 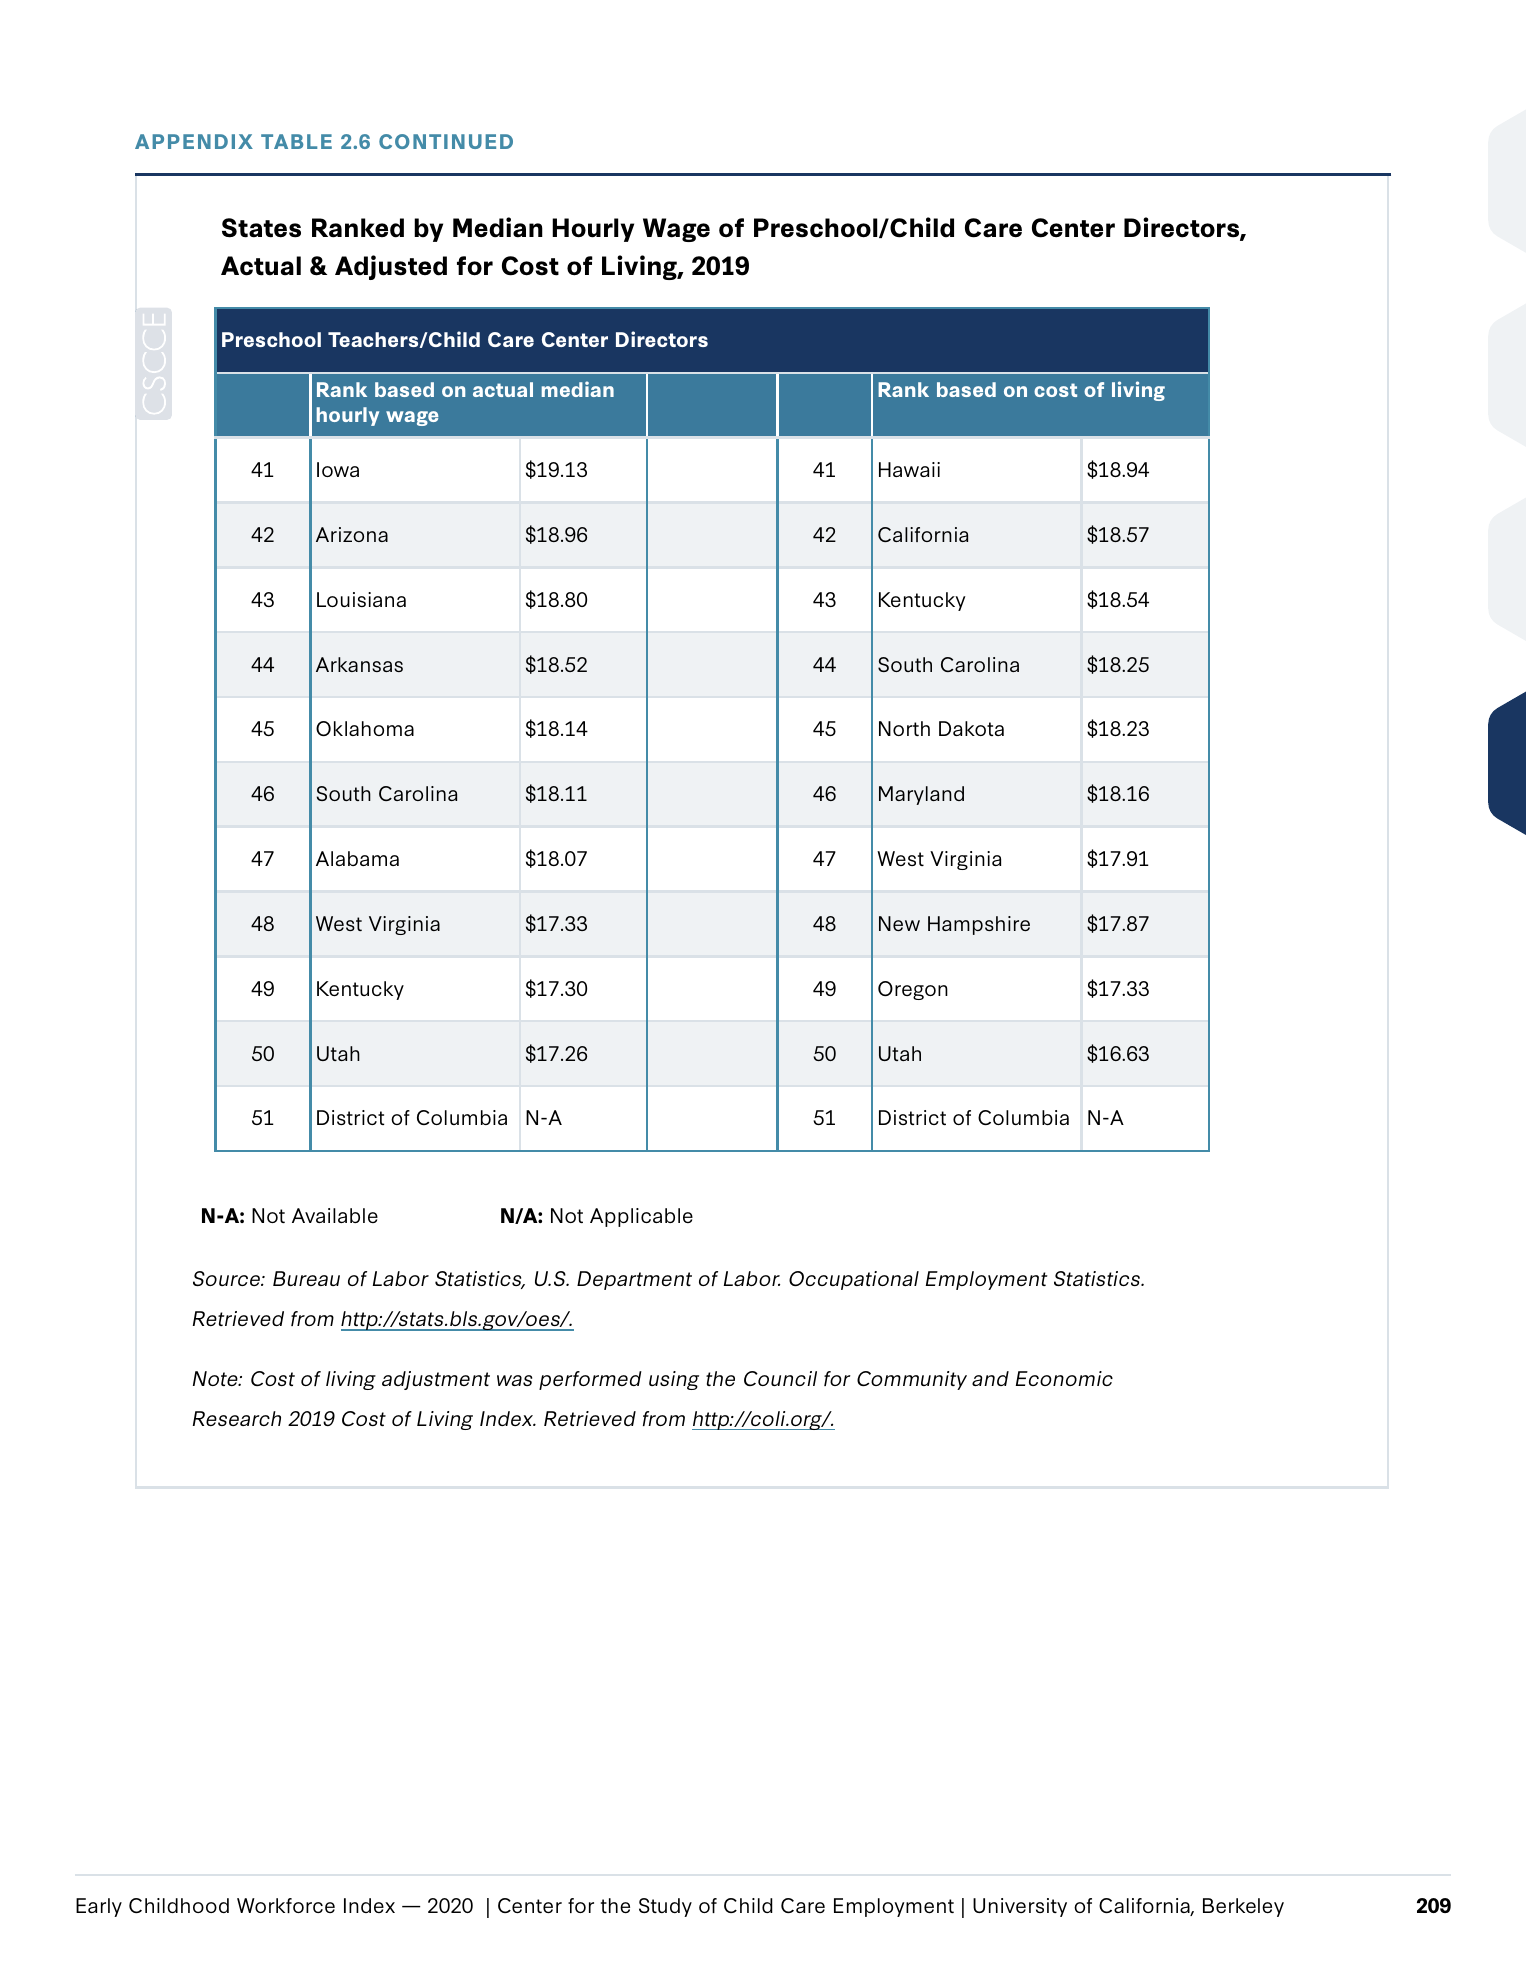 I want to click on States, so click(x=261, y=228).
